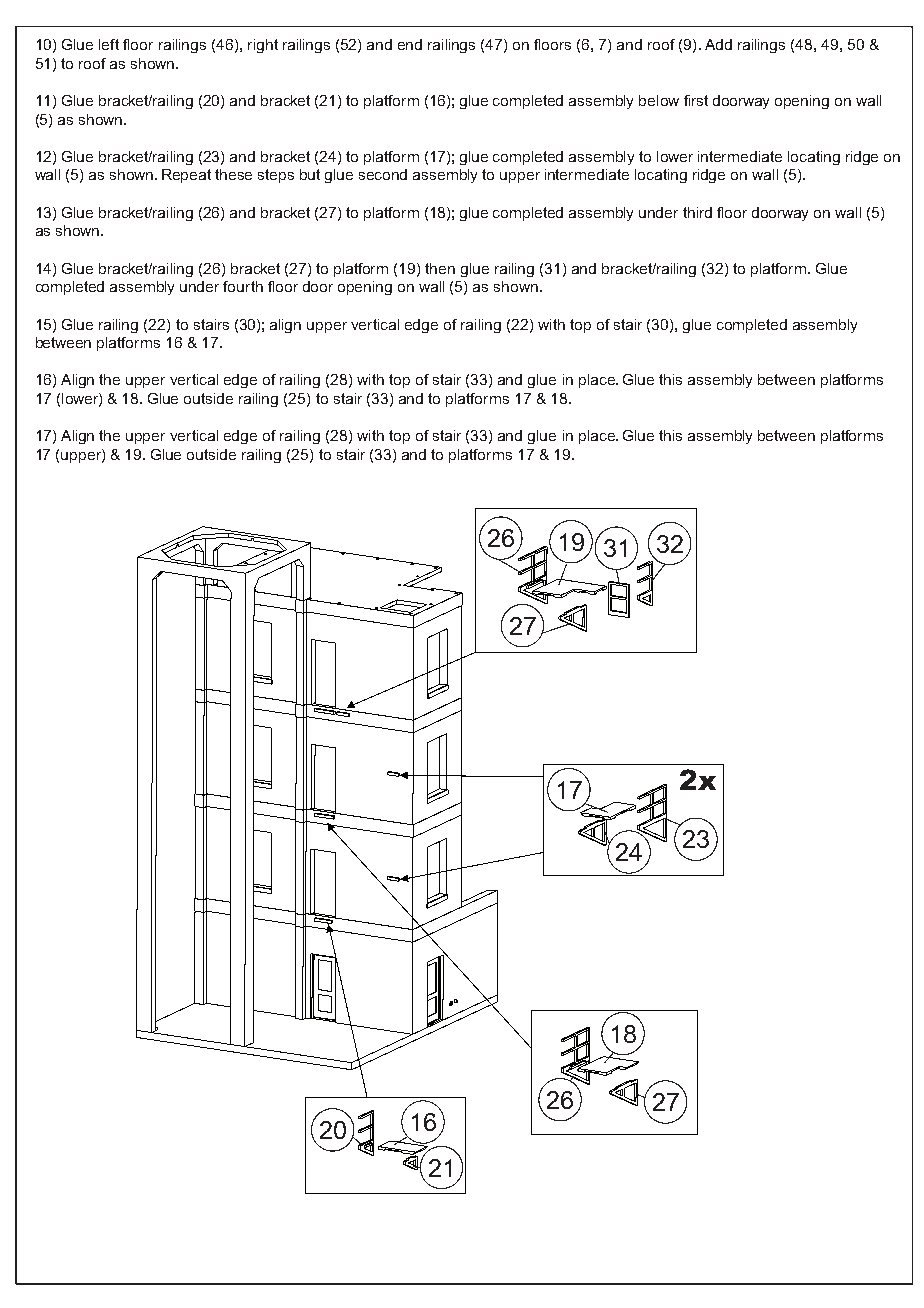  I want to click on below, so click(659, 100).
